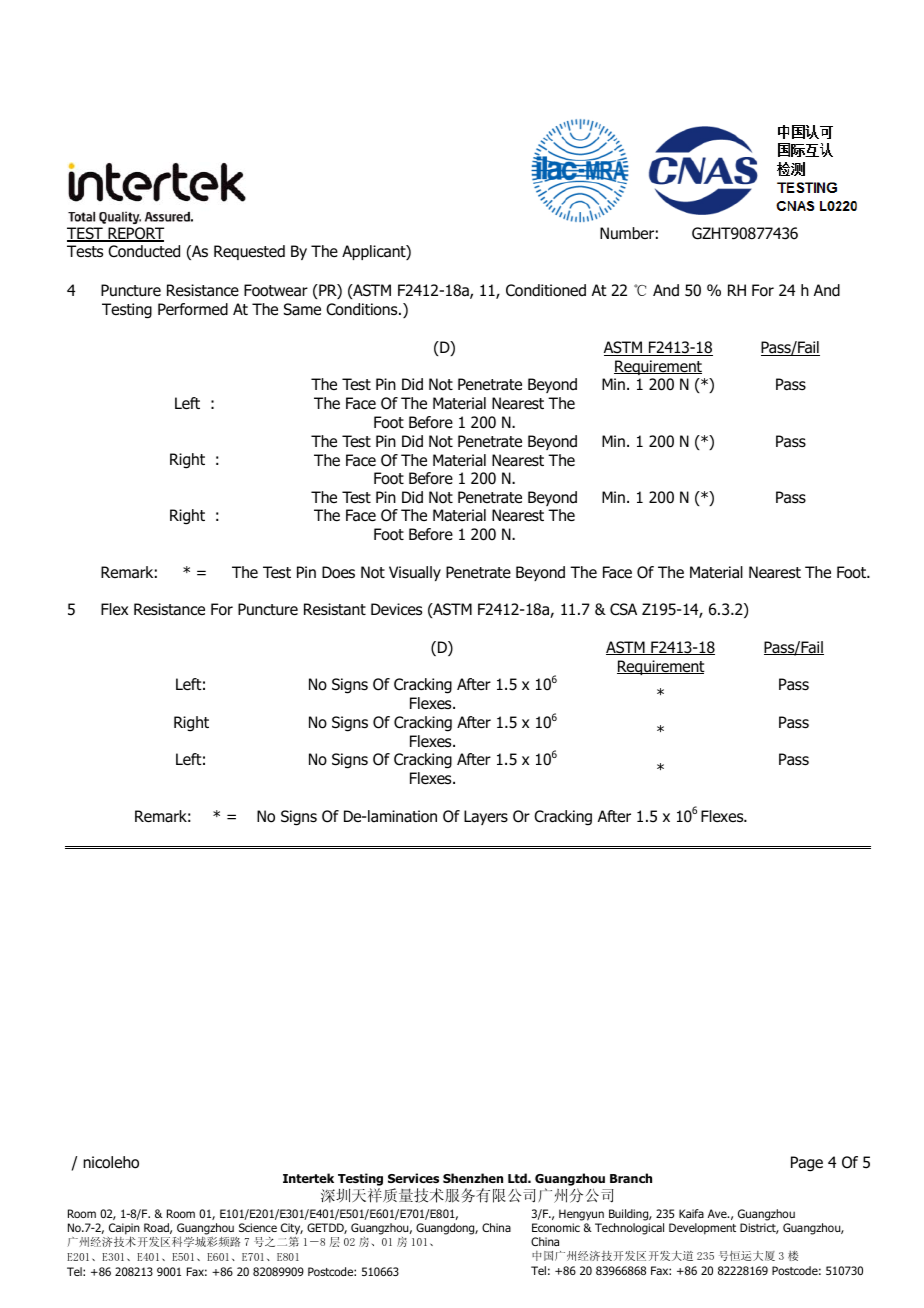 Image resolution: width=924 pixels, height=1308 pixels. I want to click on CSA, so click(623, 609).
